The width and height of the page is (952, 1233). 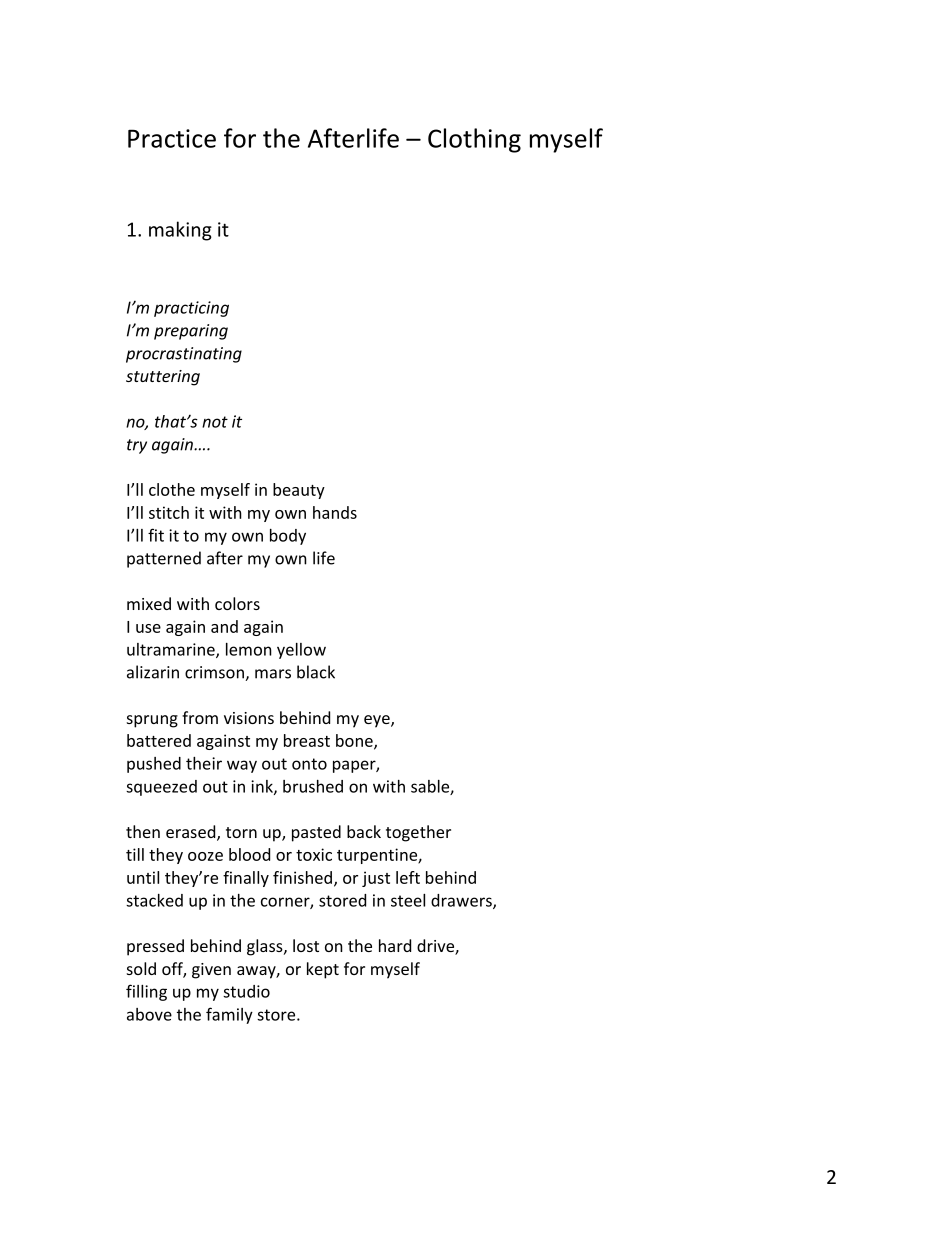 What do you see at coordinates (191, 309) in the page?
I see `practicing` at bounding box center [191, 309].
